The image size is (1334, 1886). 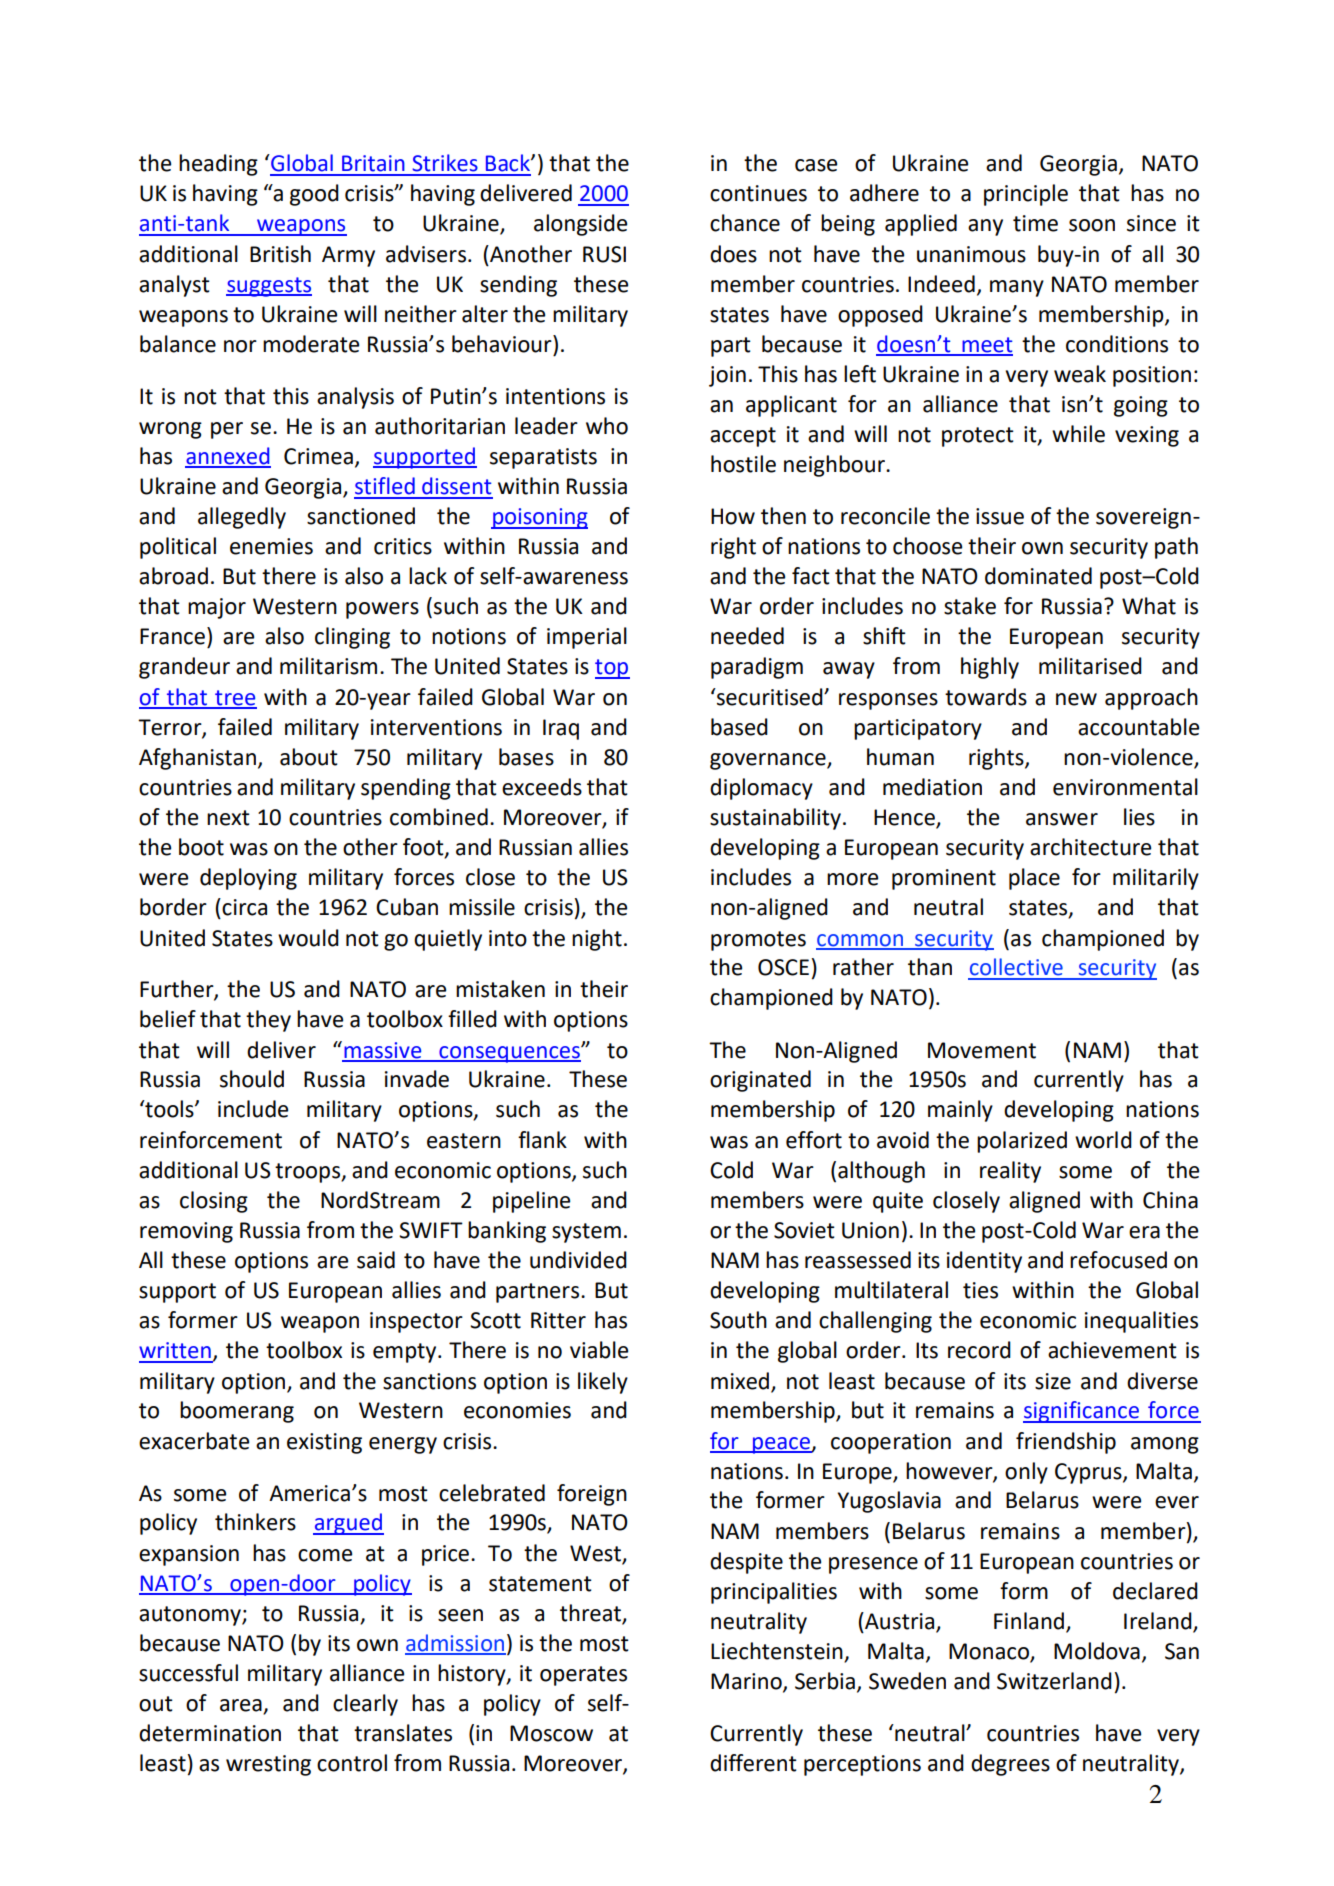 What do you see at coordinates (242, 1706) in the image?
I see `area` at bounding box center [242, 1706].
